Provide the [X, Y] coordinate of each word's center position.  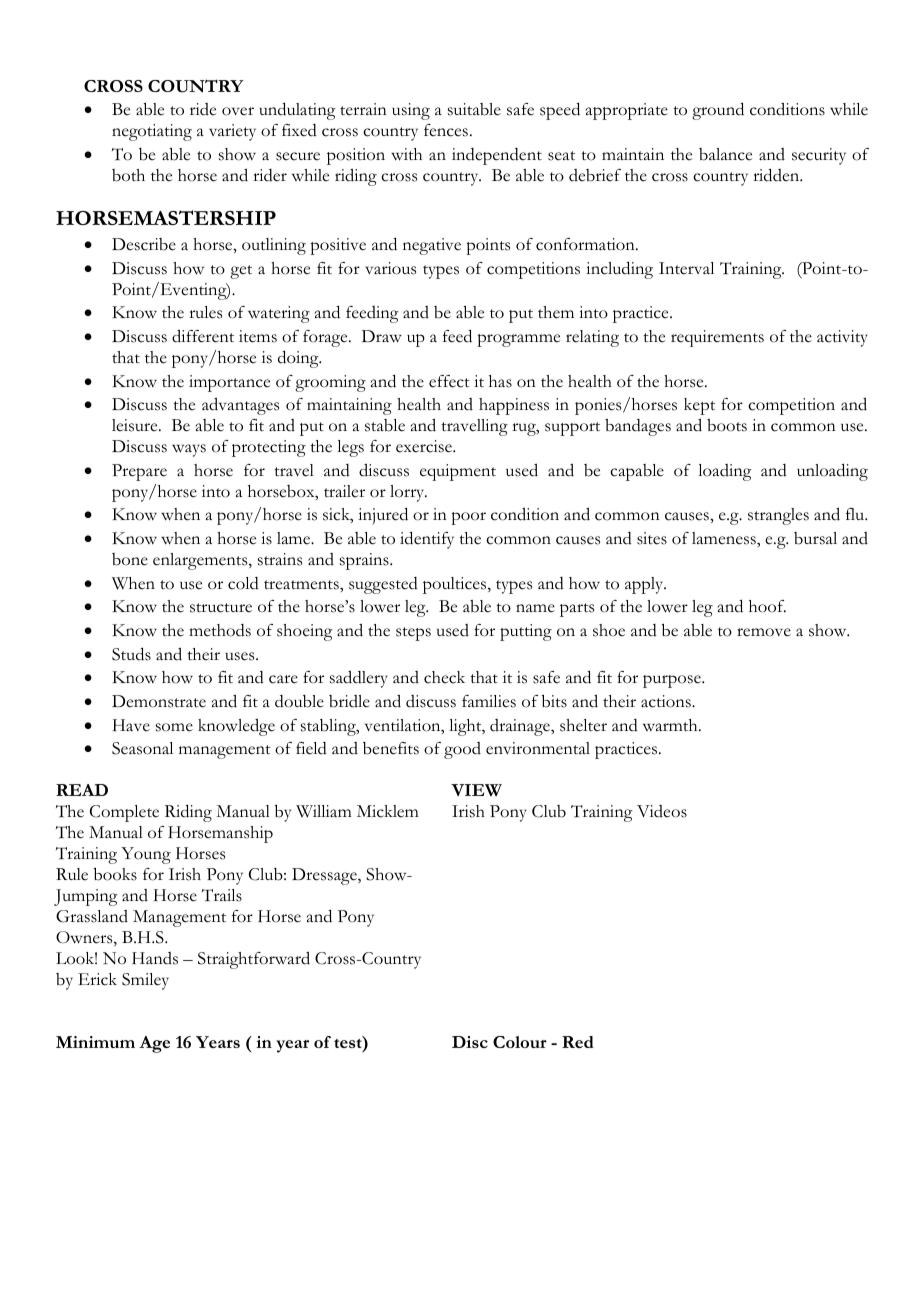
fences [446, 130]
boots [727, 425]
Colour [520, 1042]
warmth [671, 725]
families [489, 701]
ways [189, 450]
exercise [425, 446]
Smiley [145, 981]
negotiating [152, 132]
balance [725, 154]
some [174, 727]
